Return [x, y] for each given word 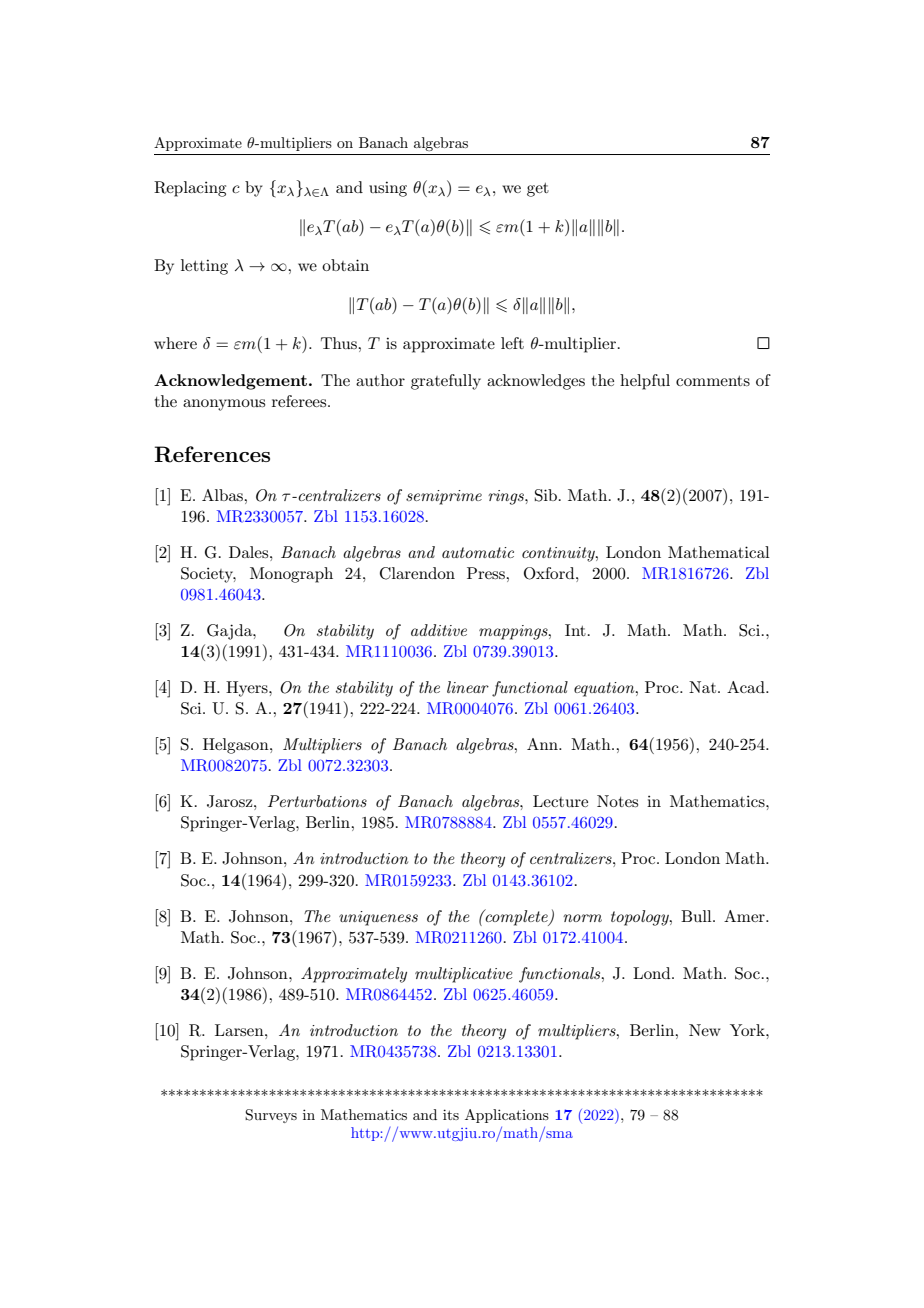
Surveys [271, 1116]
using [388, 189]
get [538, 190]
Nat [704, 687]
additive [439, 630]
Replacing [190, 189]
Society [208, 575]
